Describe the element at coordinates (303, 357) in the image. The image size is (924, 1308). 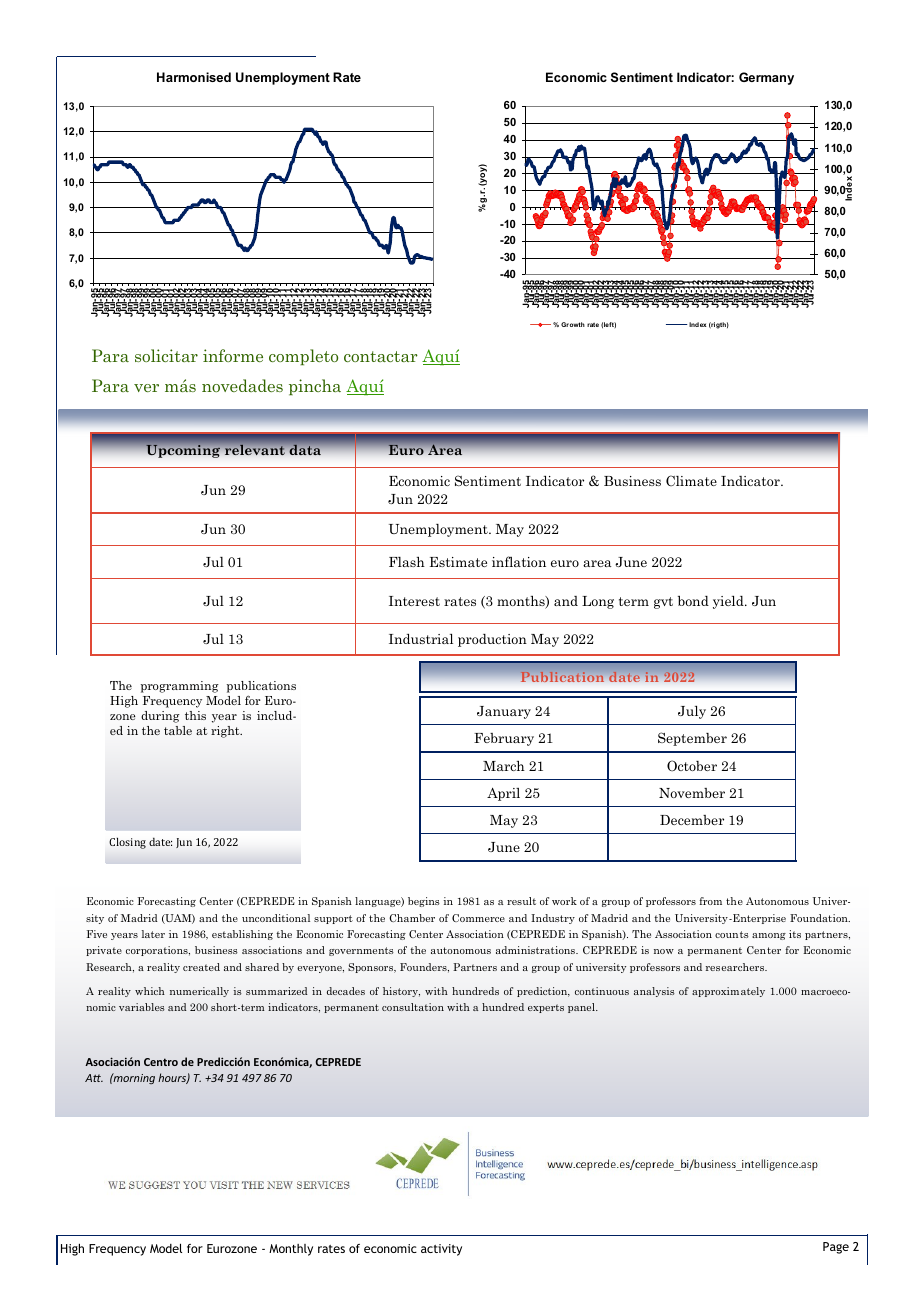
I see `completo` at that location.
